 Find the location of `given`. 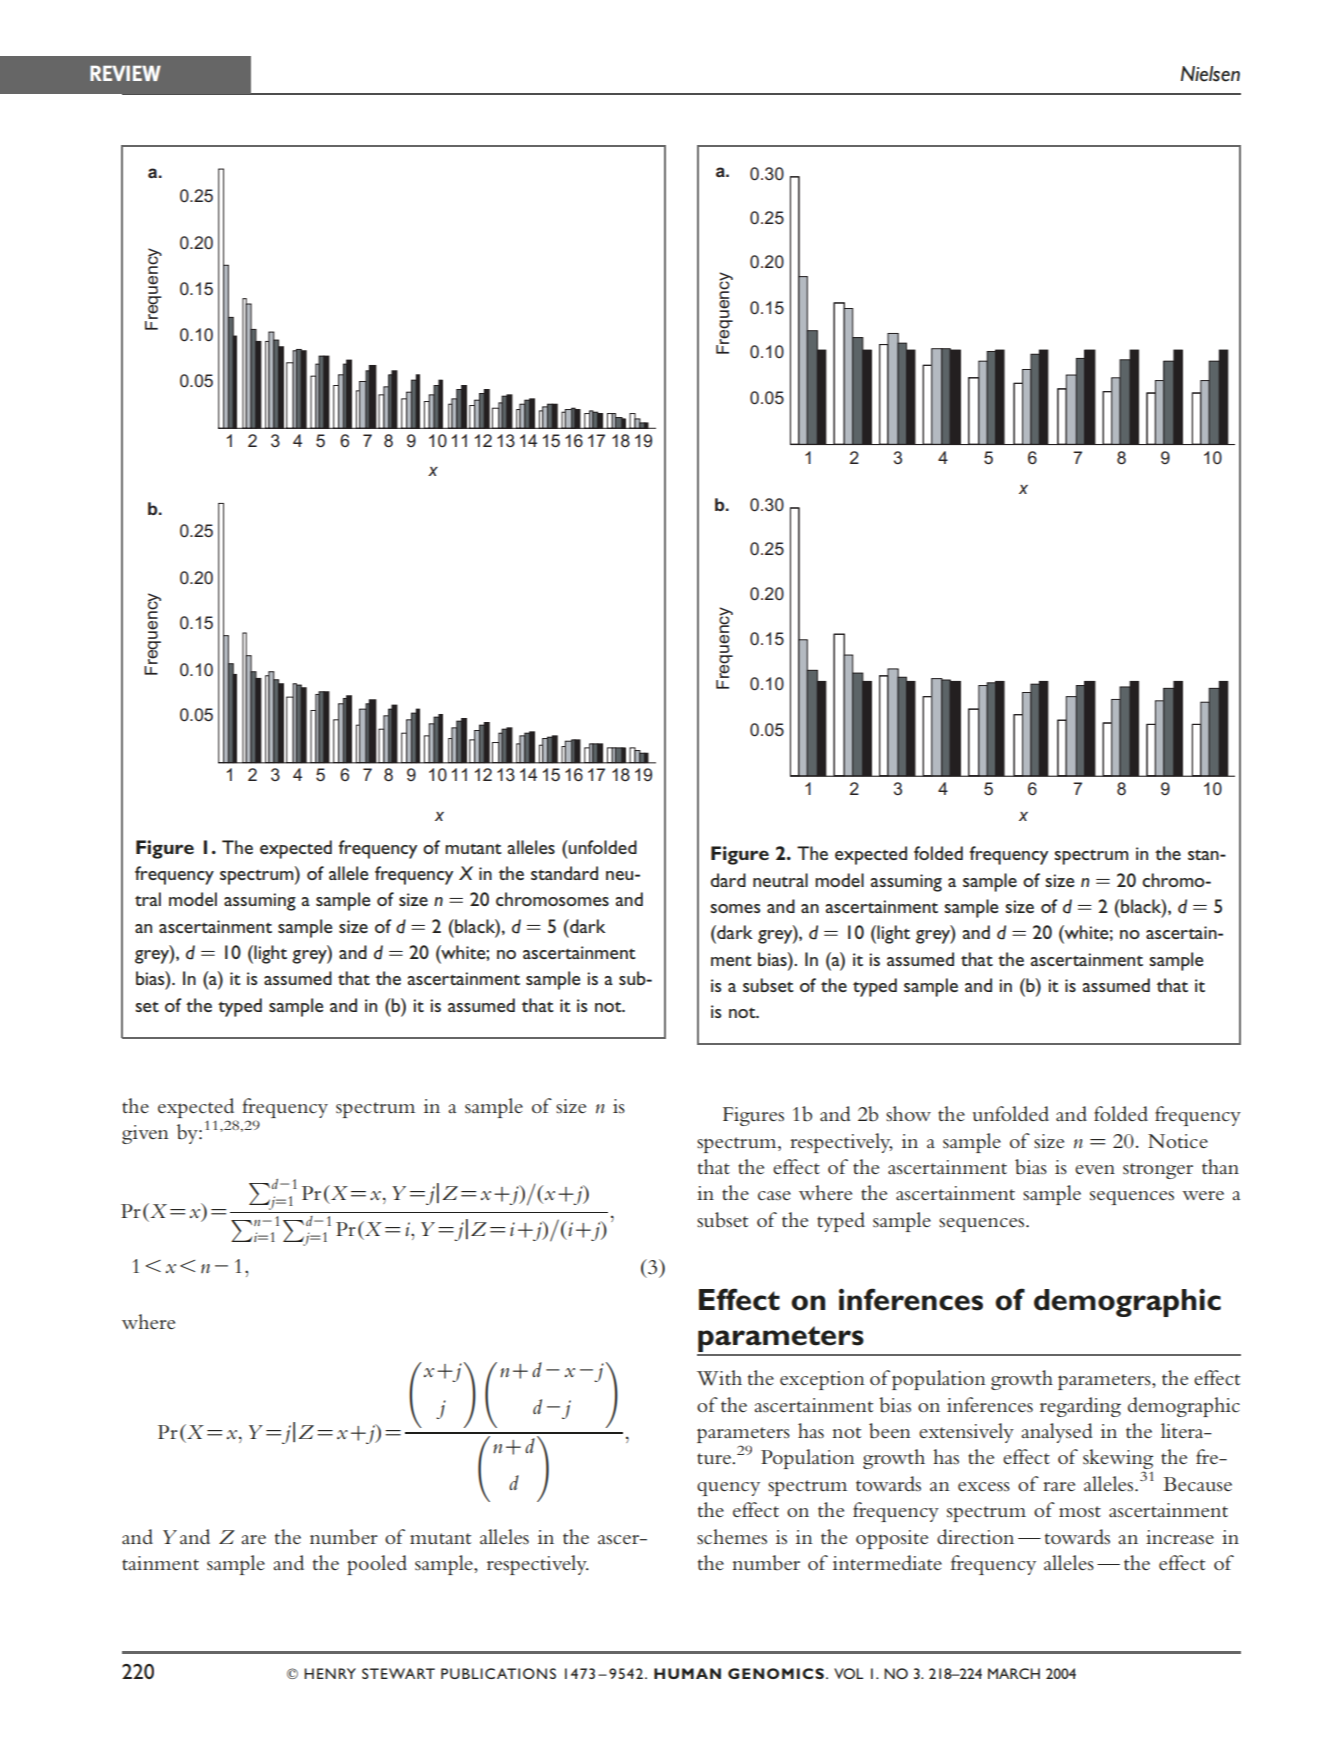

given is located at coordinates (145, 1134).
